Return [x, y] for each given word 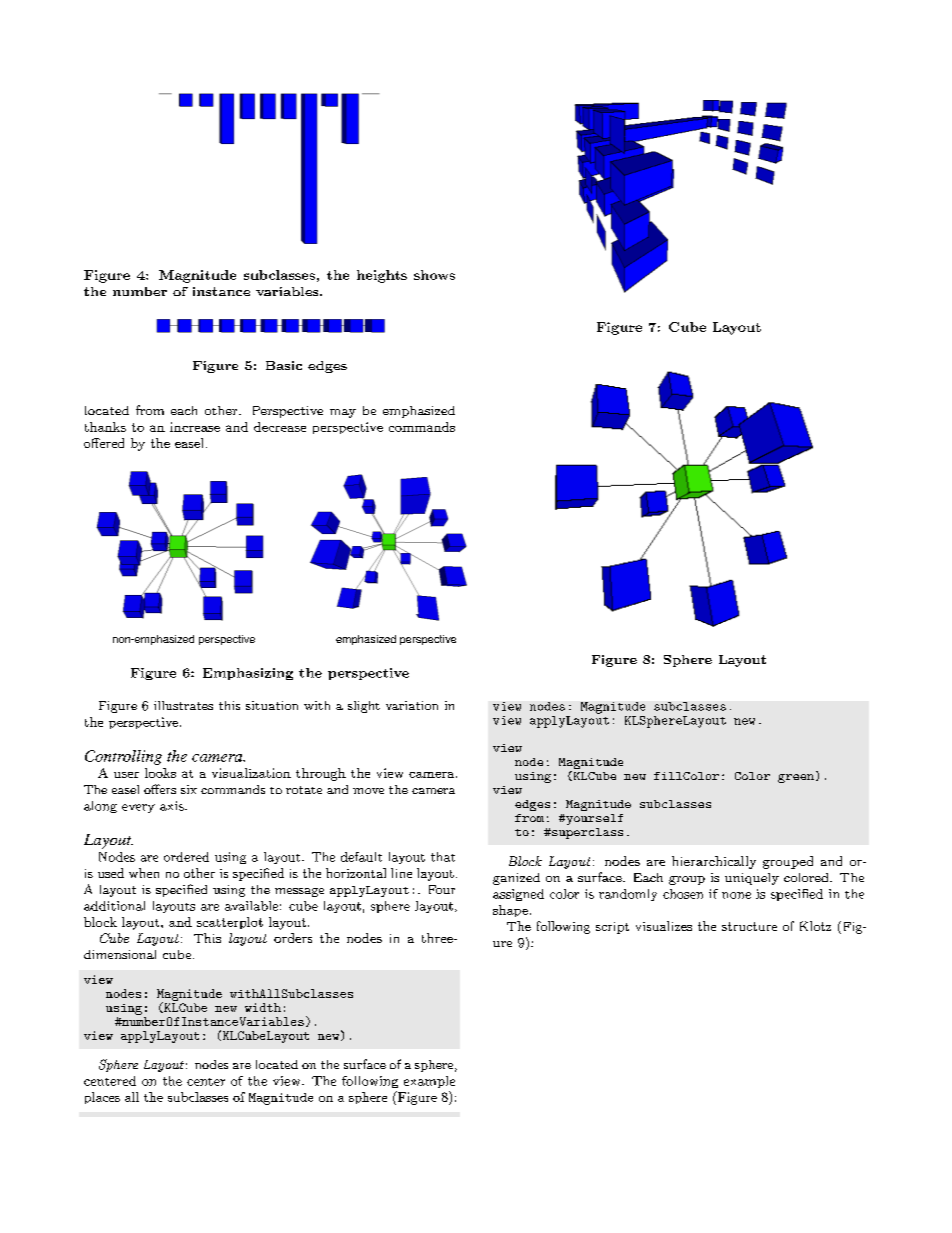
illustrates [183, 705]
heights [382, 276]
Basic [284, 365]
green [797, 778]
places [102, 1098]
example [429, 1082]
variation [412, 705]
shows [434, 275]
